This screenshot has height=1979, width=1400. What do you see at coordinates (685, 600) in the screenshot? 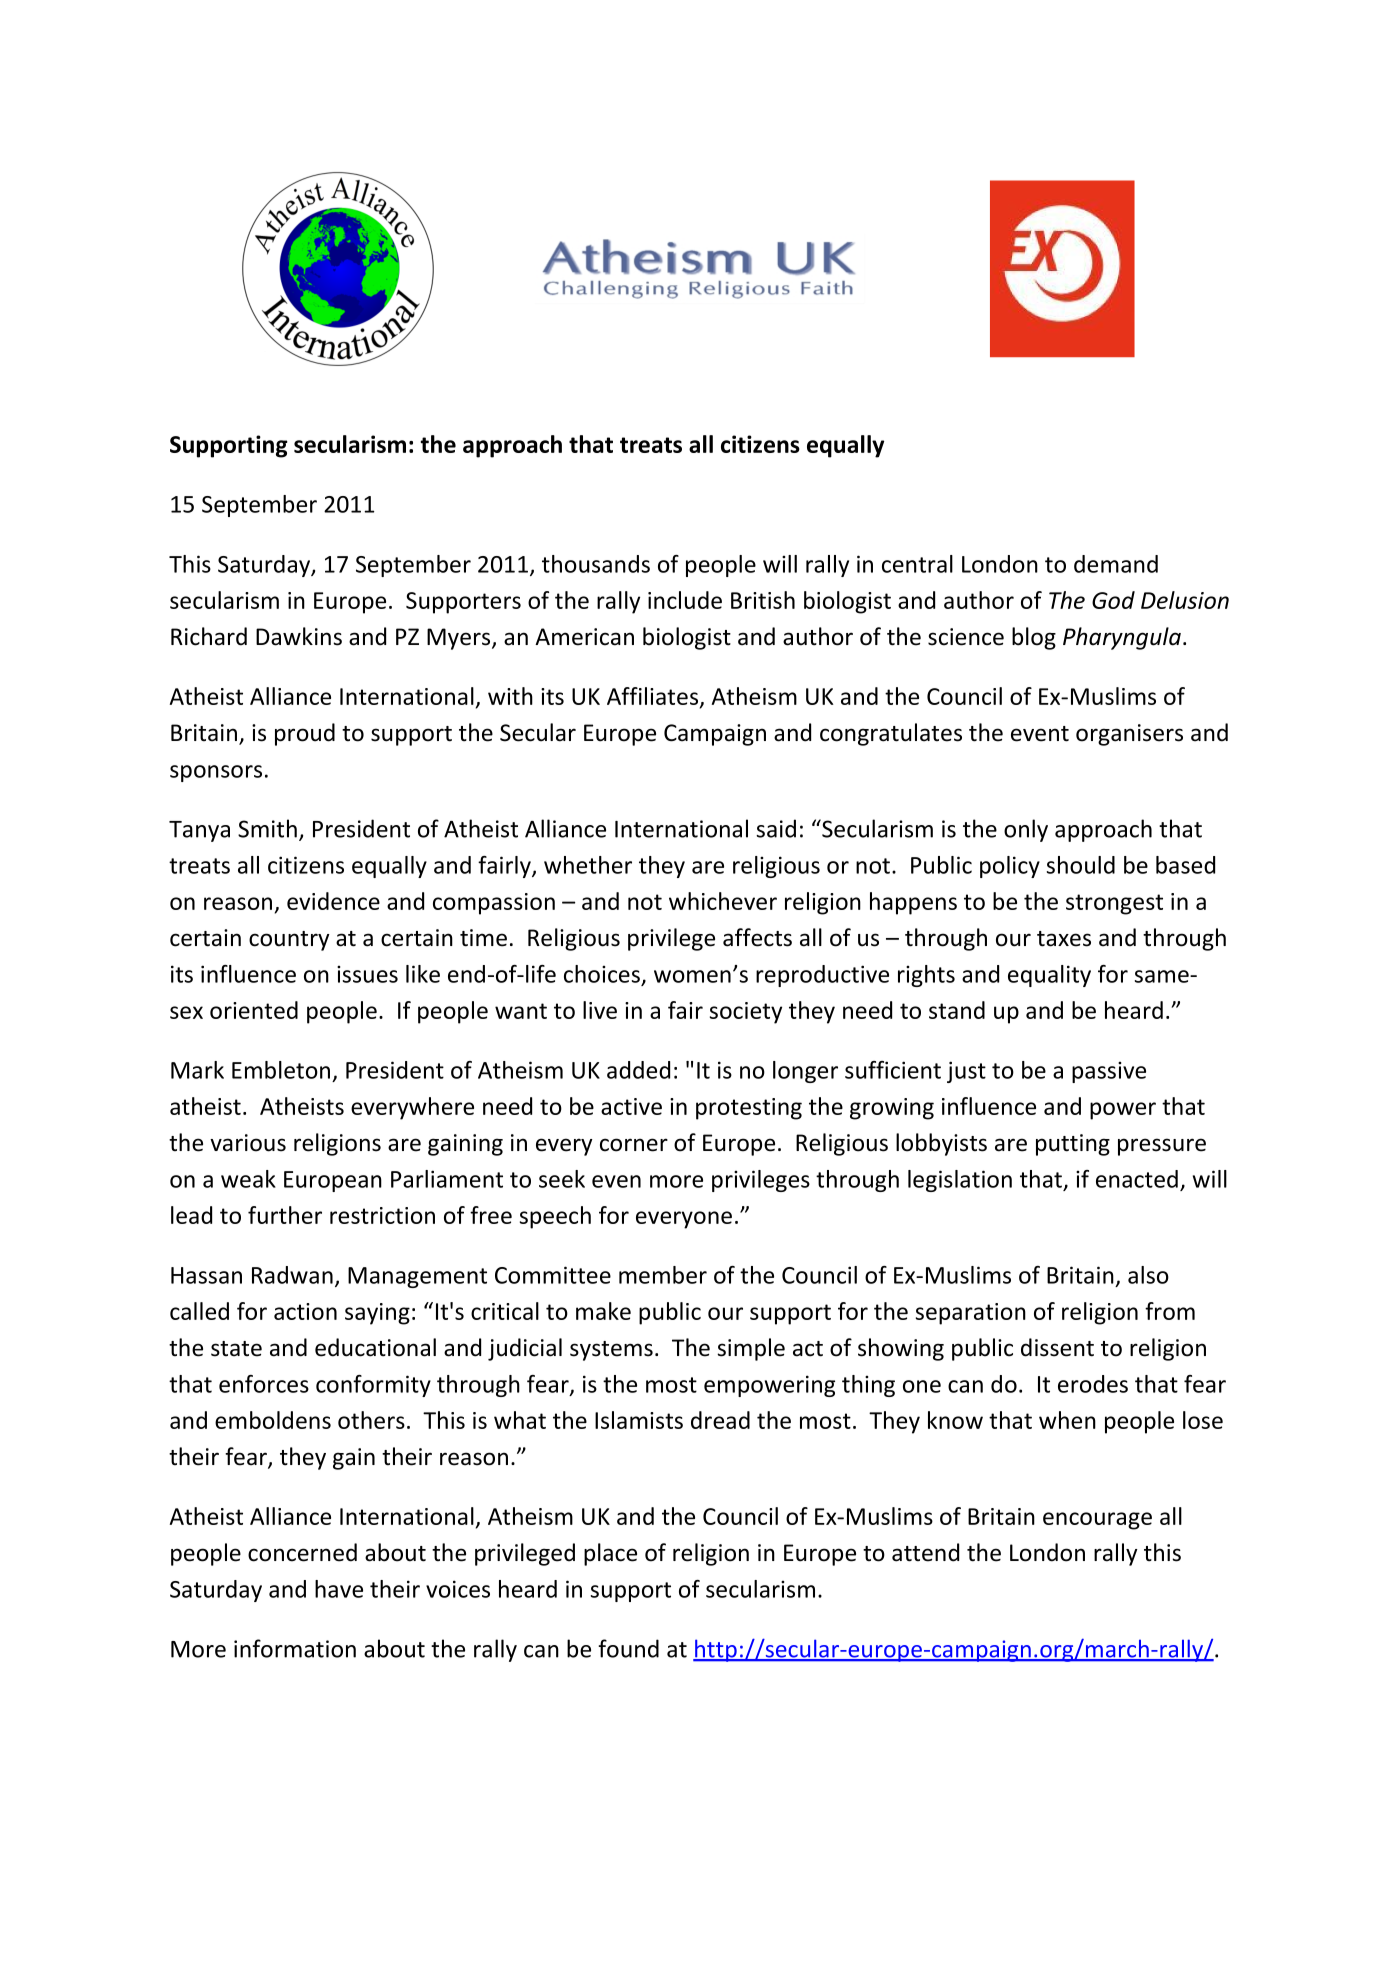
I see `include` at bounding box center [685, 600].
